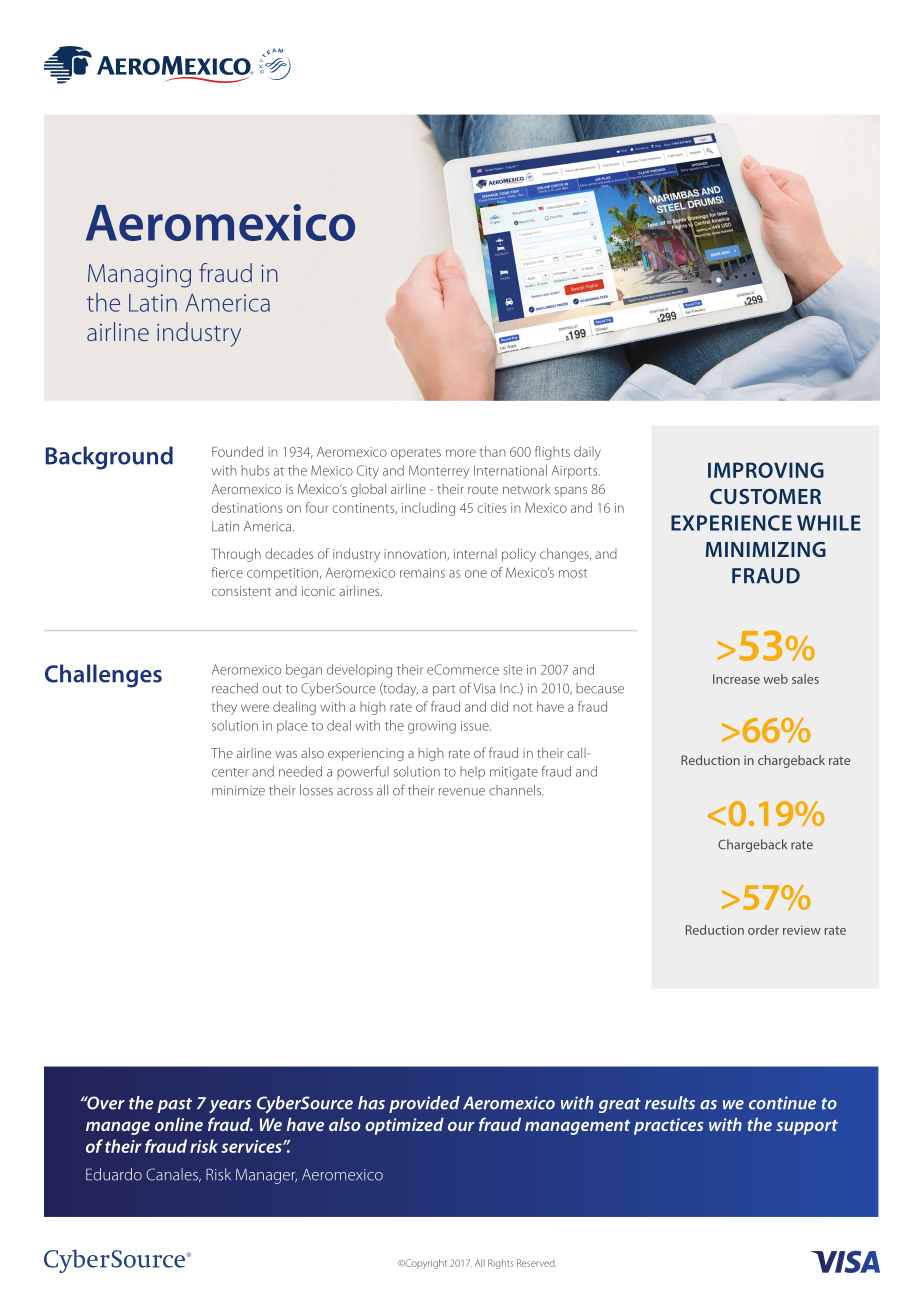 This page has height=1308, width=924. What do you see at coordinates (763, 930) in the page?
I see `order` at bounding box center [763, 930].
